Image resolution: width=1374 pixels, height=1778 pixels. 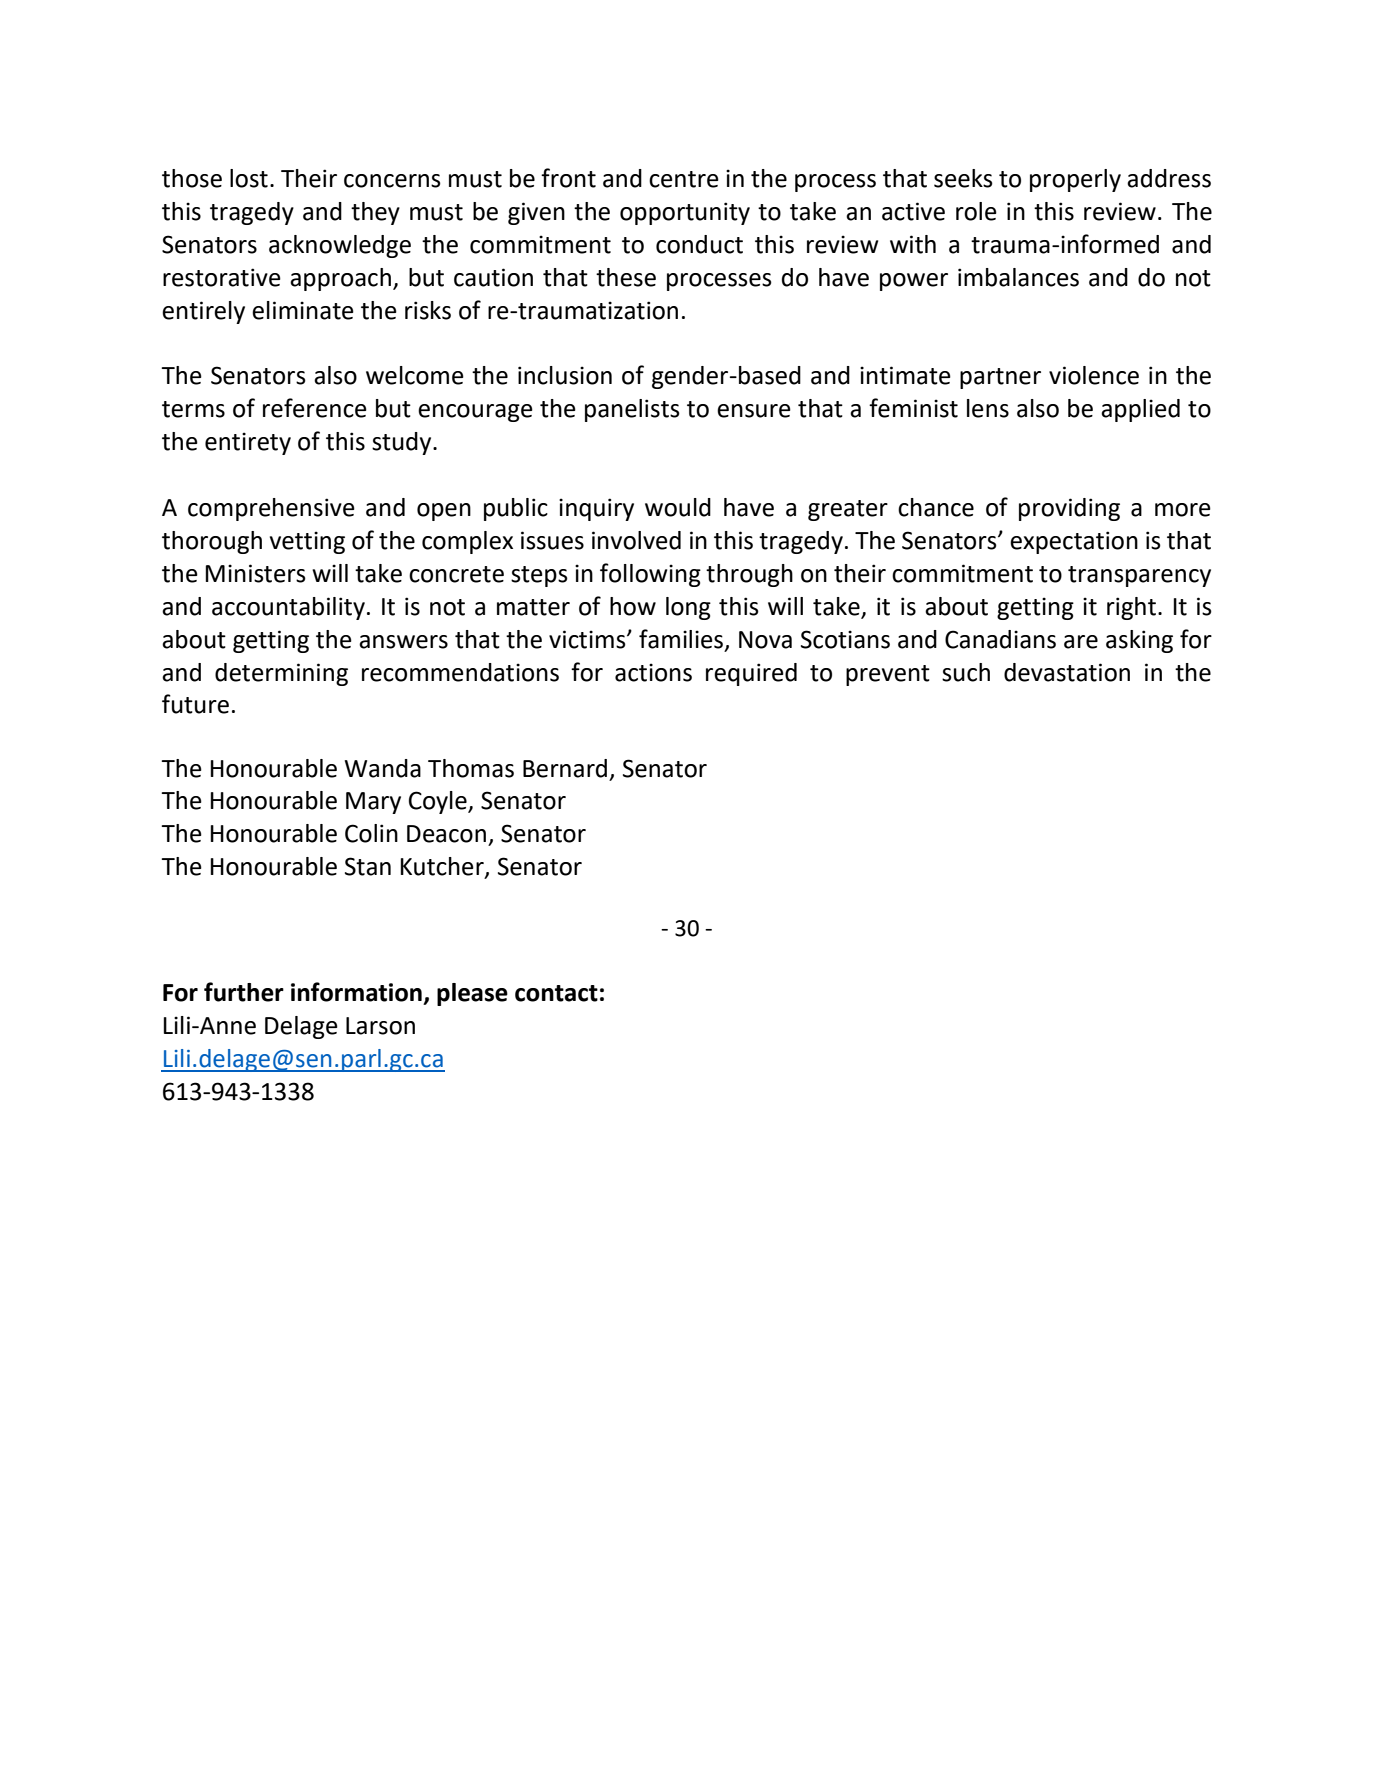 I want to click on properly, so click(x=1075, y=180).
